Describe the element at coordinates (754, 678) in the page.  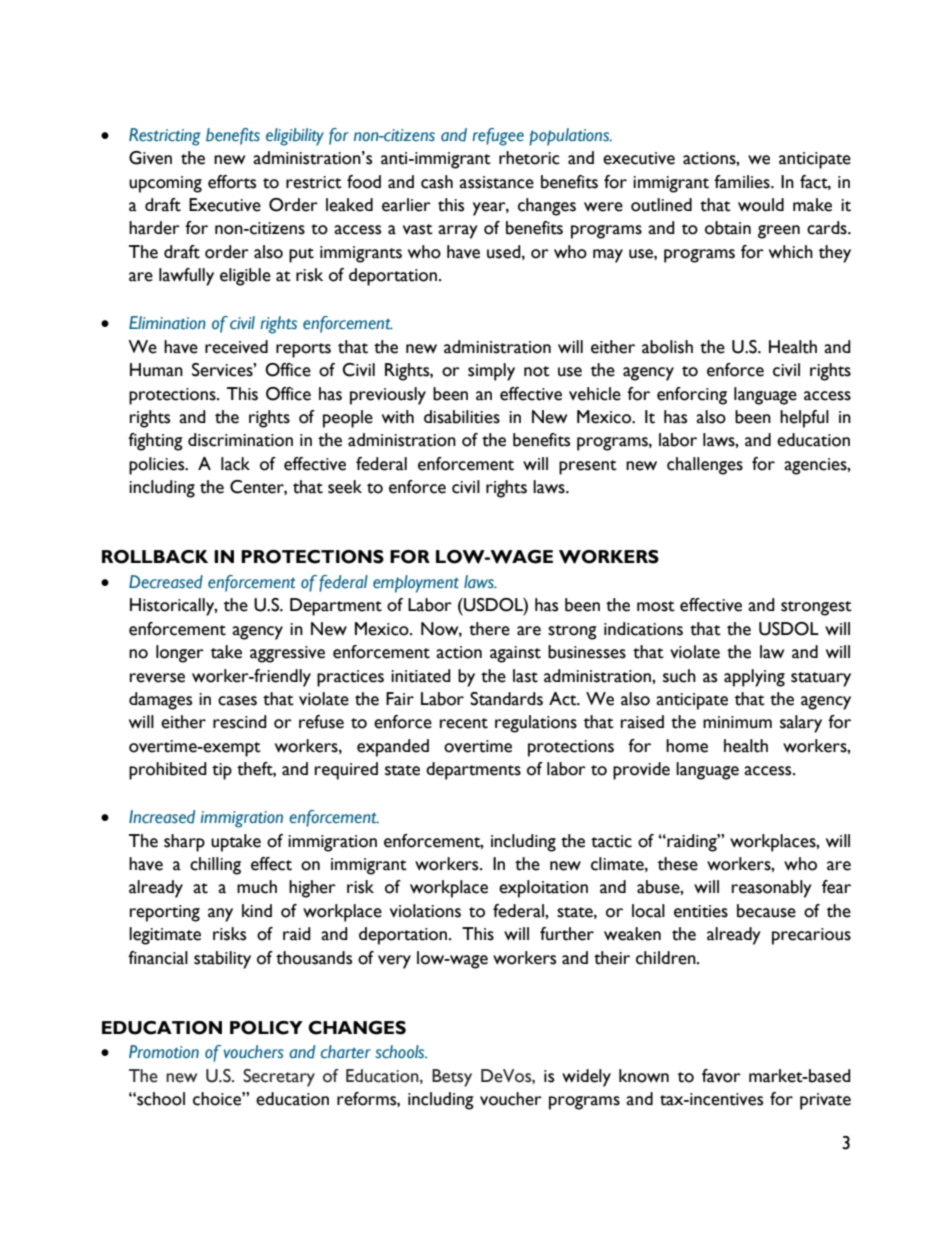
I see `applying` at that location.
